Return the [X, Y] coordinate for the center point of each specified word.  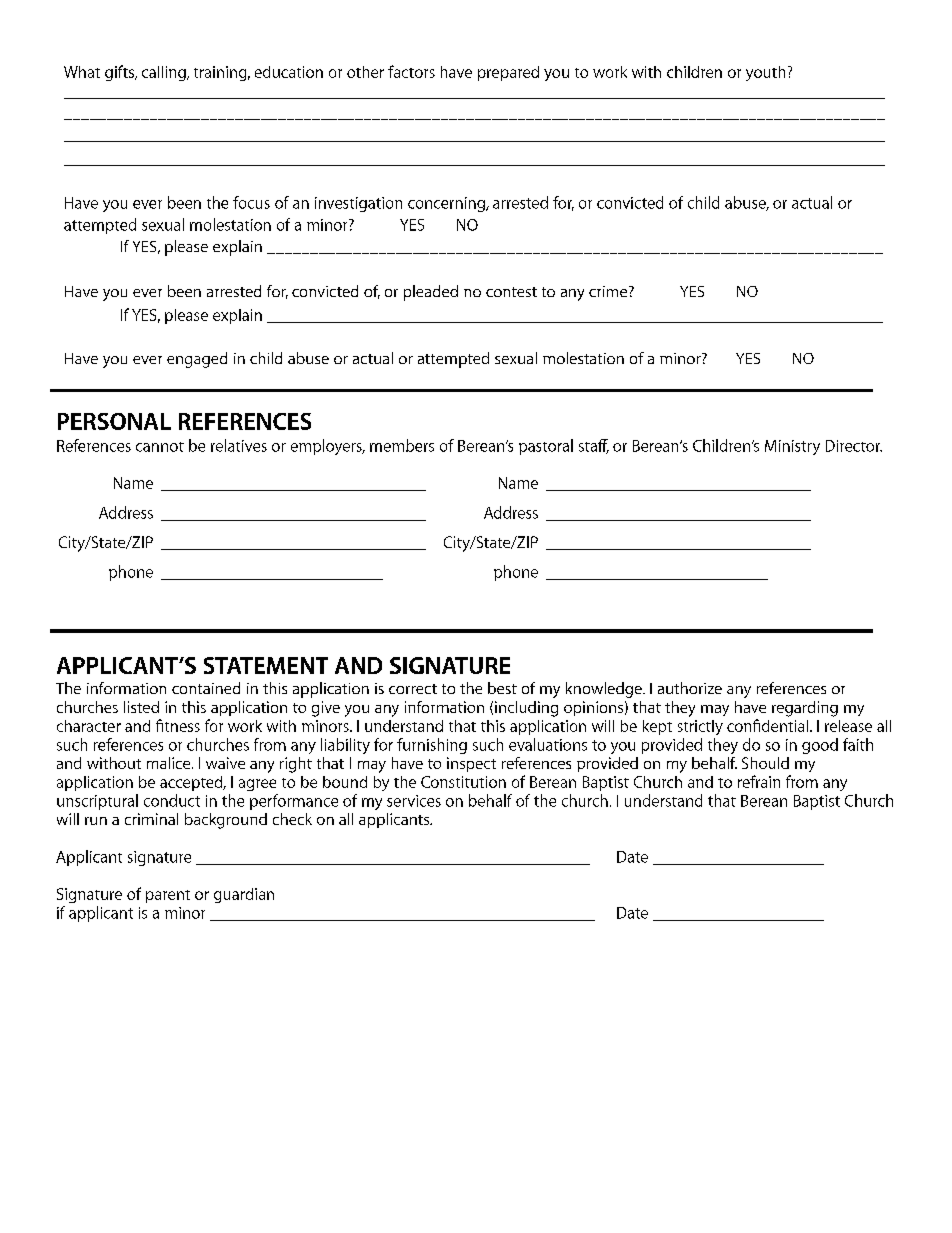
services [414, 801]
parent [168, 896]
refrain [759, 781]
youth [765, 73]
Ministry [792, 447]
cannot [160, 447]
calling [165, 73]
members [402, 445]
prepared [508, 73]
